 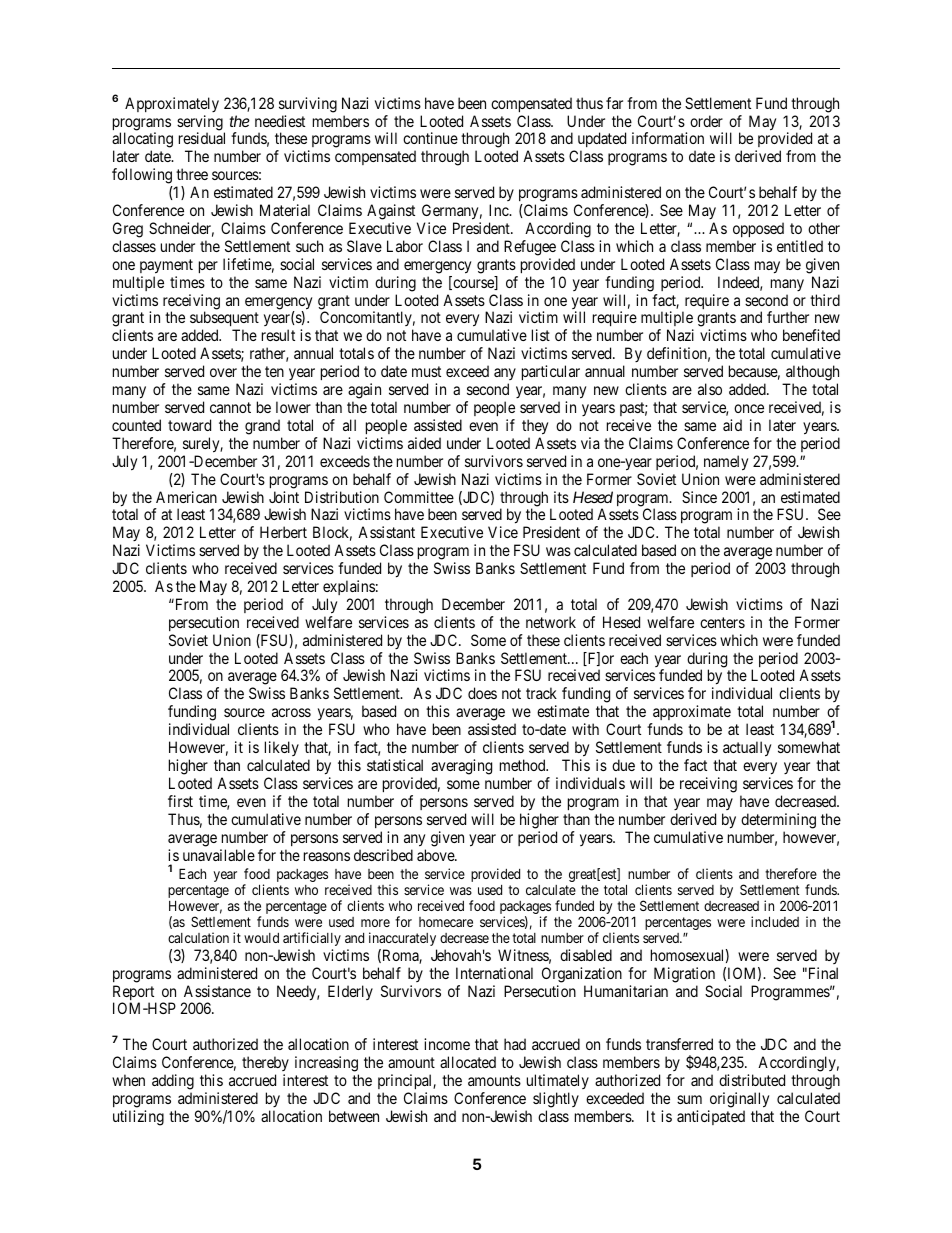 What do you see at coordinates (282, 748) in the screenshot?
I see `likely` at bounding box center [282, 748].
